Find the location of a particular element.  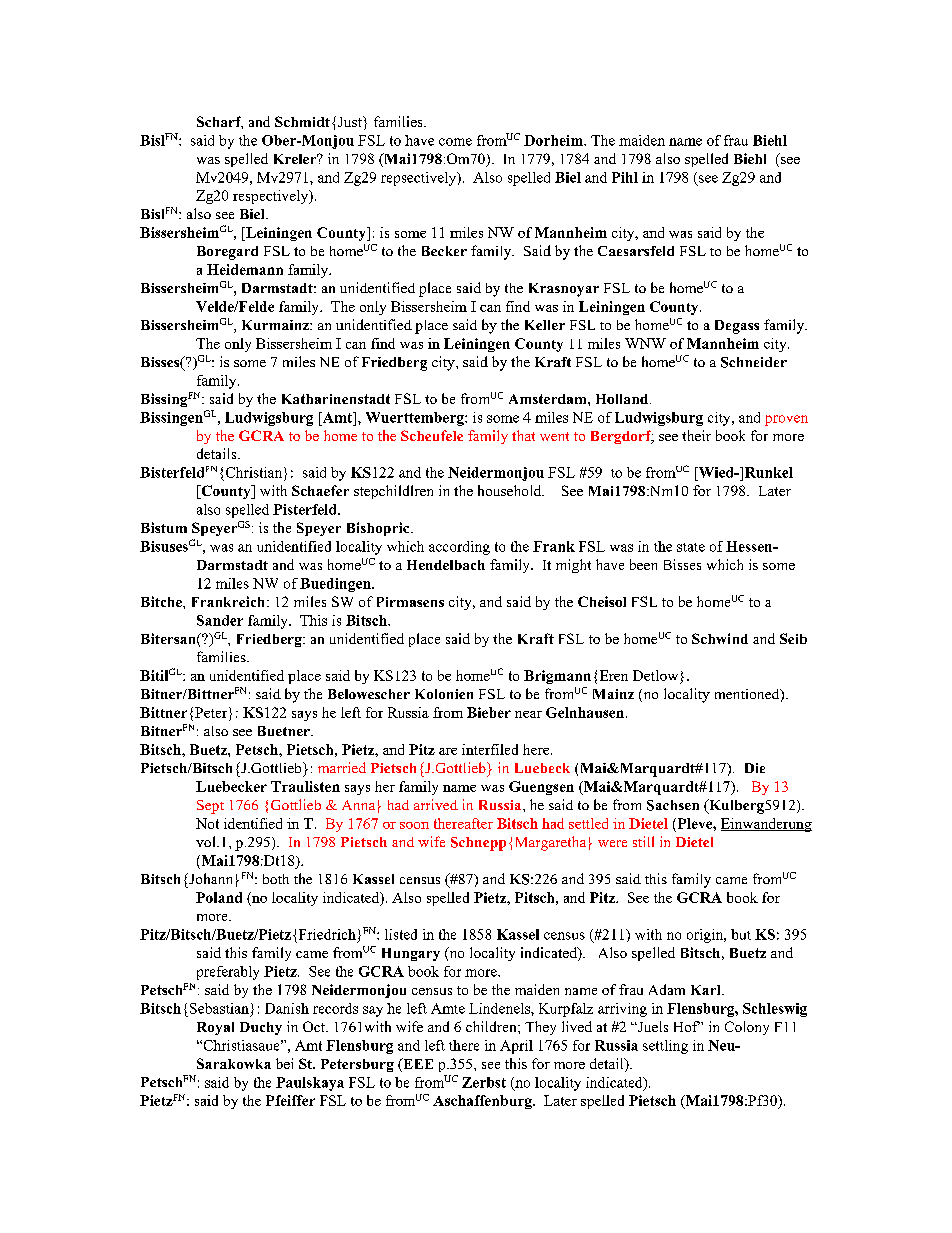

Bieber is located at coordinates (489, 712).
